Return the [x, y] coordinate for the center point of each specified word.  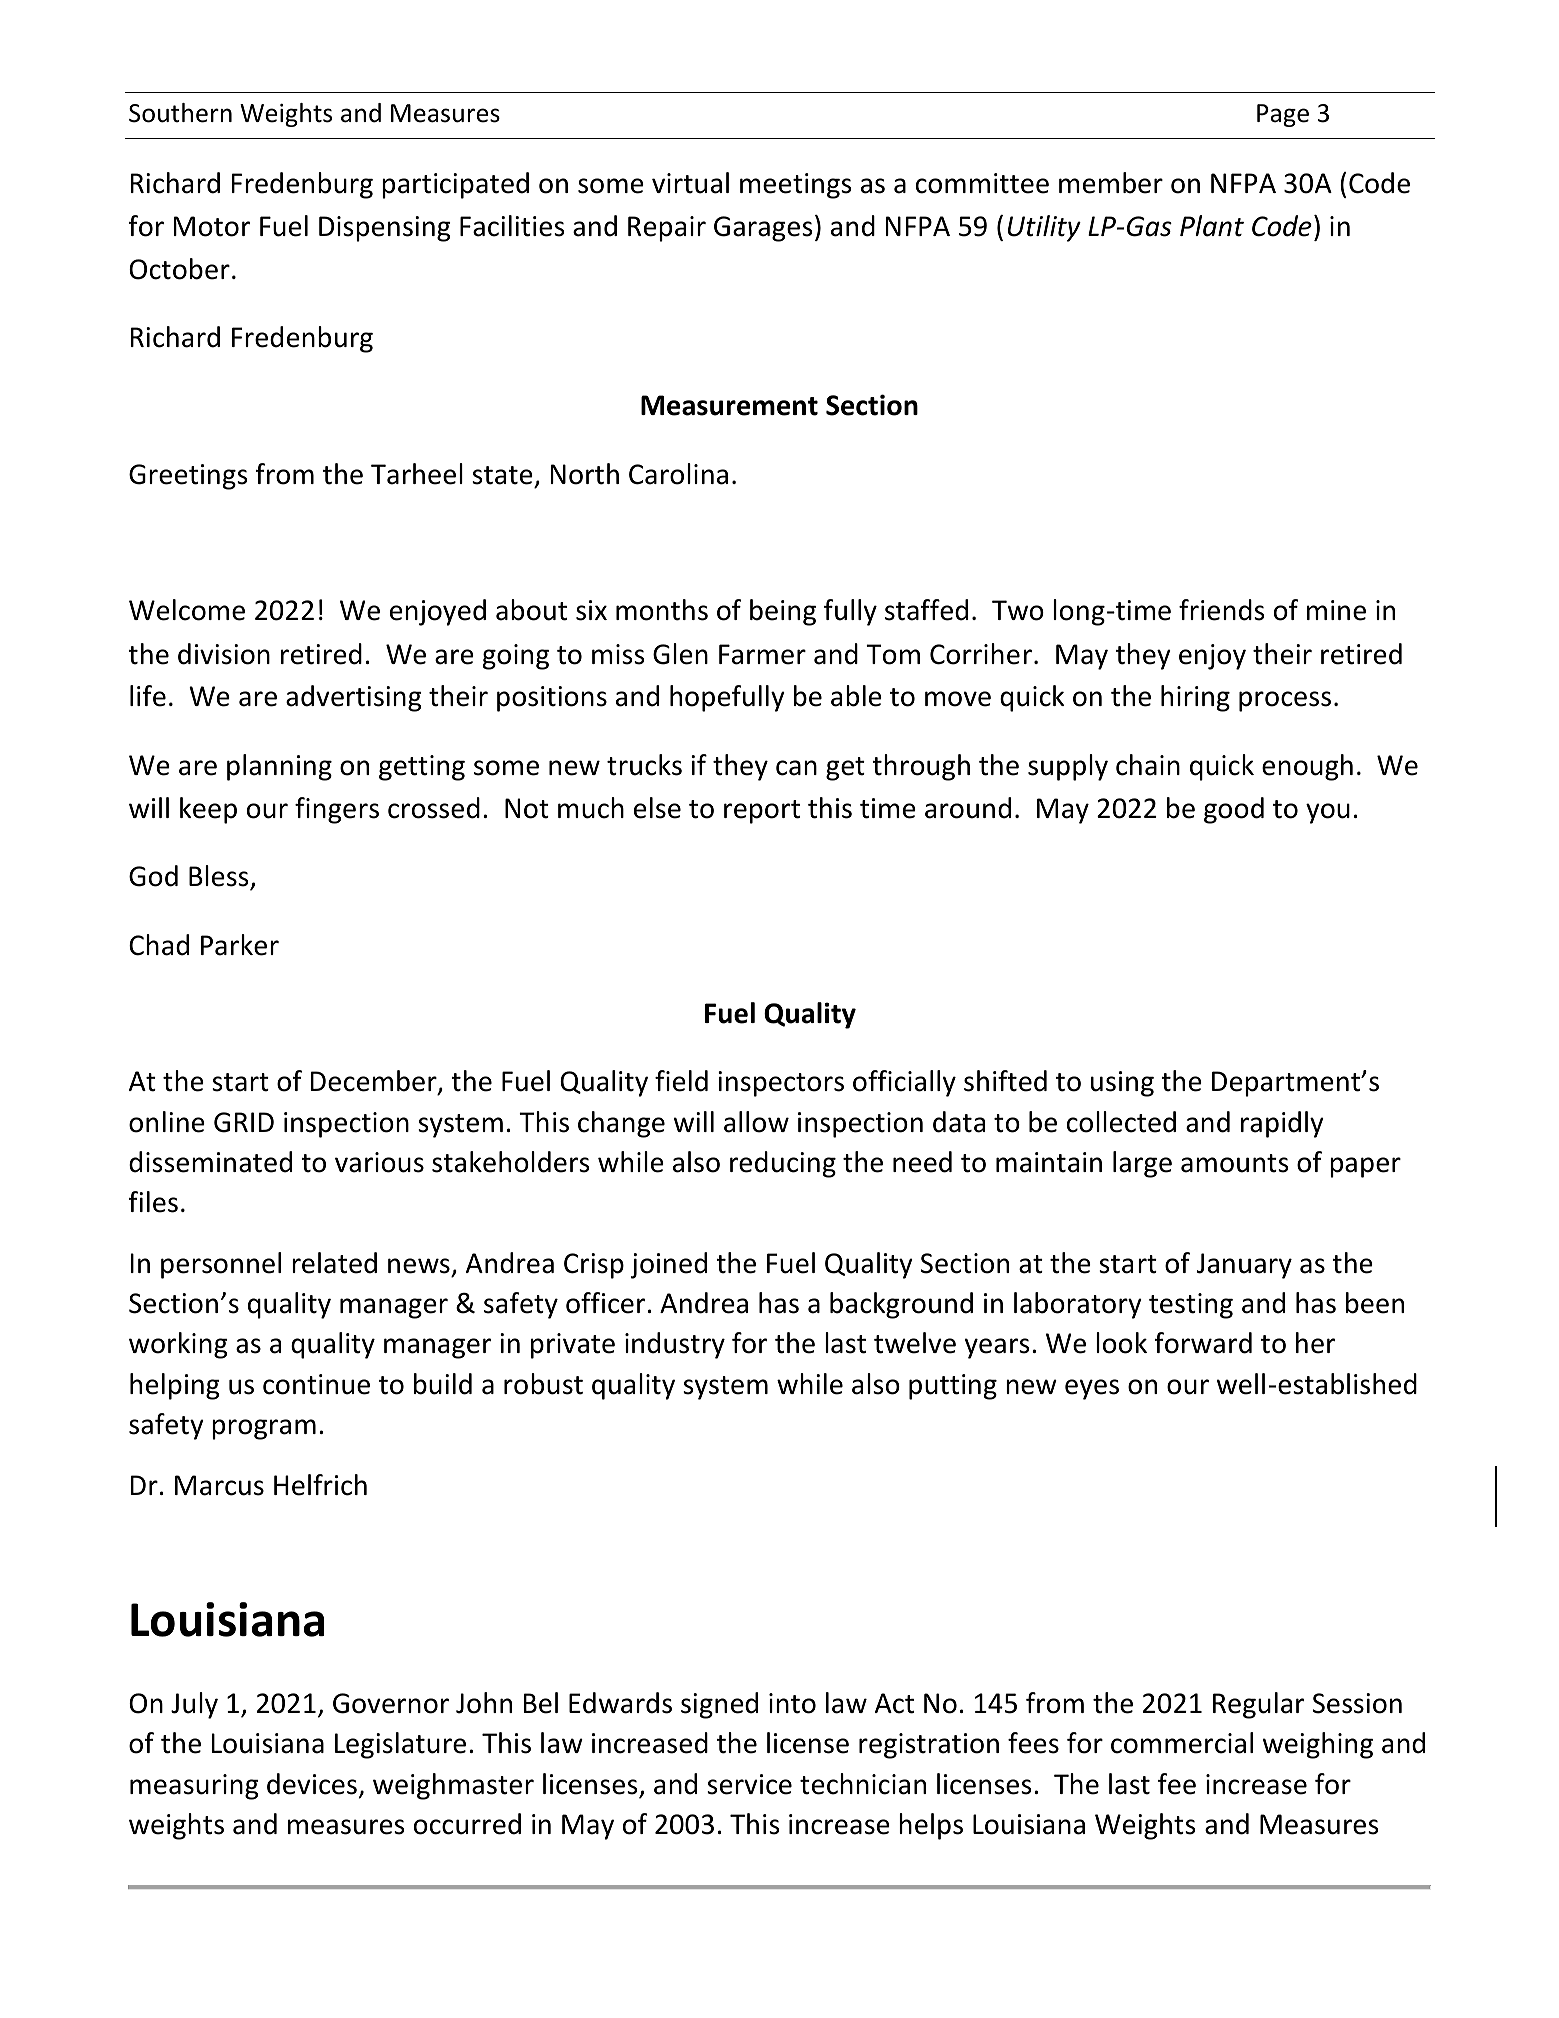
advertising [354, 698]
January [1244, 1266]
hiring [1195, 698]
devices [312, 1784]
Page [1283, 115]
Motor [212, 226]
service [749, 1784]
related [334, 1263]
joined [669, 1265]
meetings [795, 186]
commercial [1182, 1743]
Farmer [762, 654]
